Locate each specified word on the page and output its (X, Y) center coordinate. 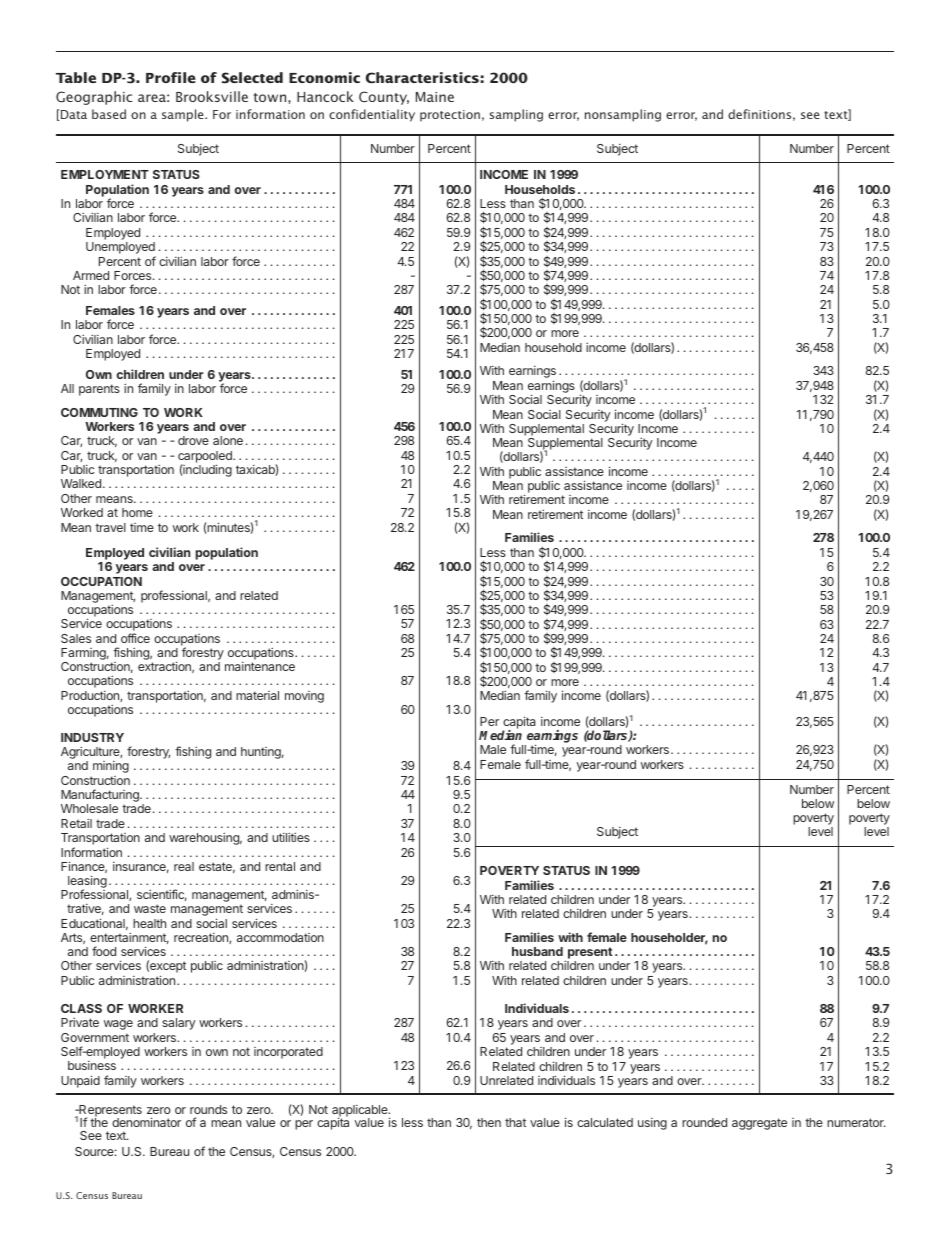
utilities (291, 837)
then (489, 1122)
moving (304, 697)
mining (111, 767)
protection (450, 116)
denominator (146, 1122)
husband (537, 951)
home (137, 512)
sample (184, 115)
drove (193, 440)
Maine (435, 97)
